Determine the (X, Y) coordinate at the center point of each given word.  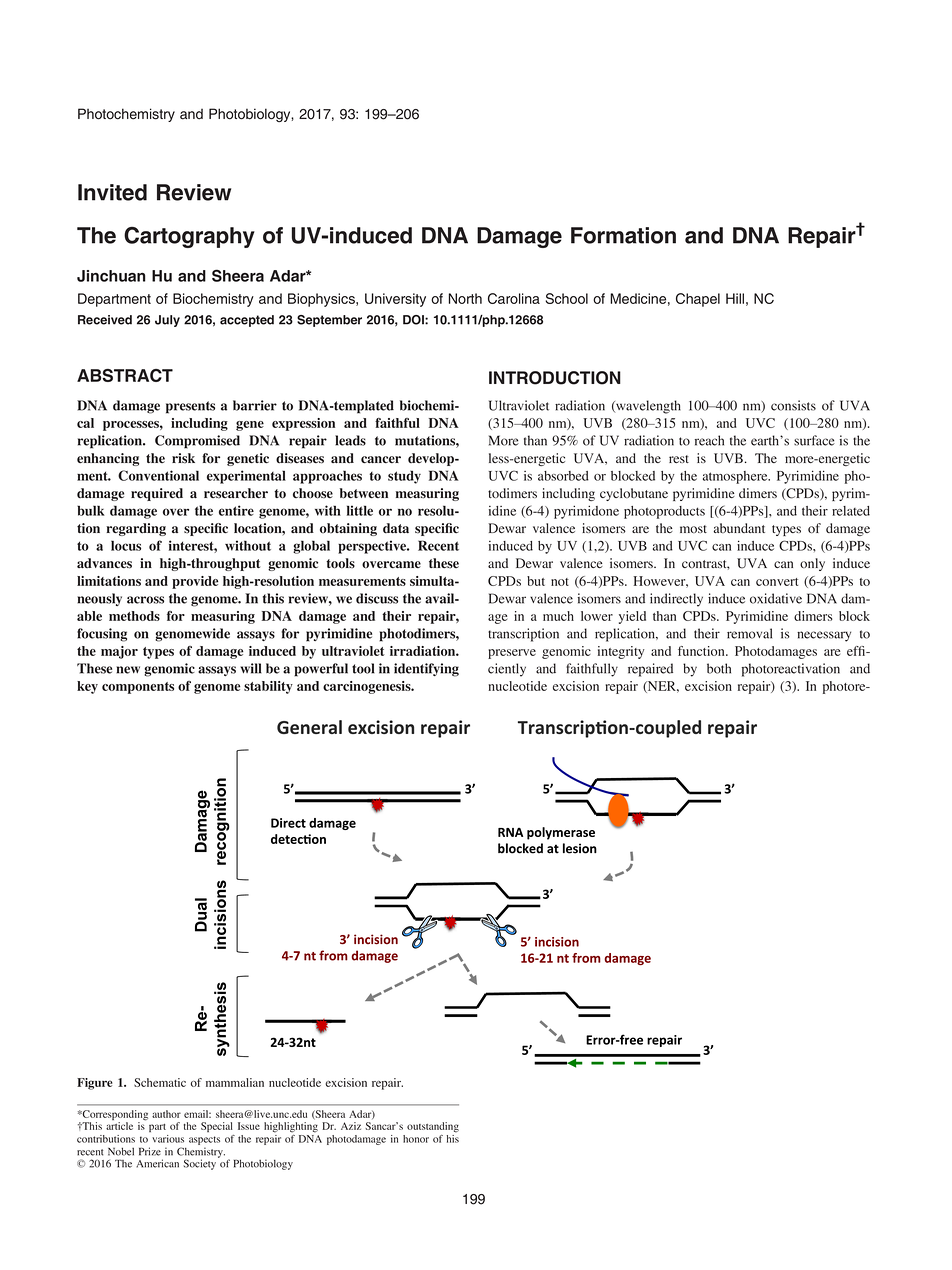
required (157, 494)
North (465, 298)
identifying (426, 670)
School (566, 298)
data (396, 528)
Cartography (189, 237)
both (719, 668)
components (138, 688)
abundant (739, 528)
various (168, 1139)
